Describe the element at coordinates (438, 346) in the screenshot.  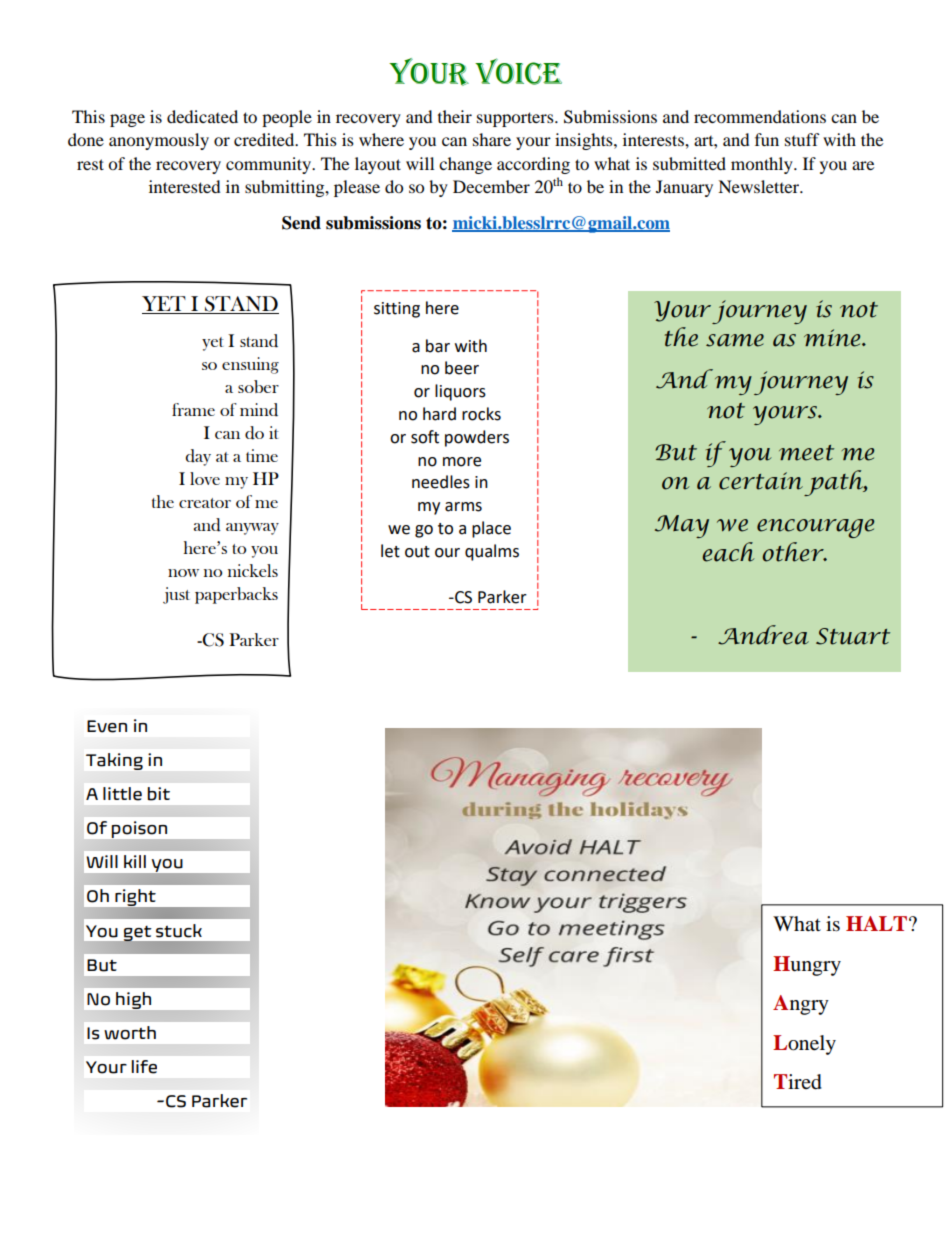
I see `bar` at that location.
